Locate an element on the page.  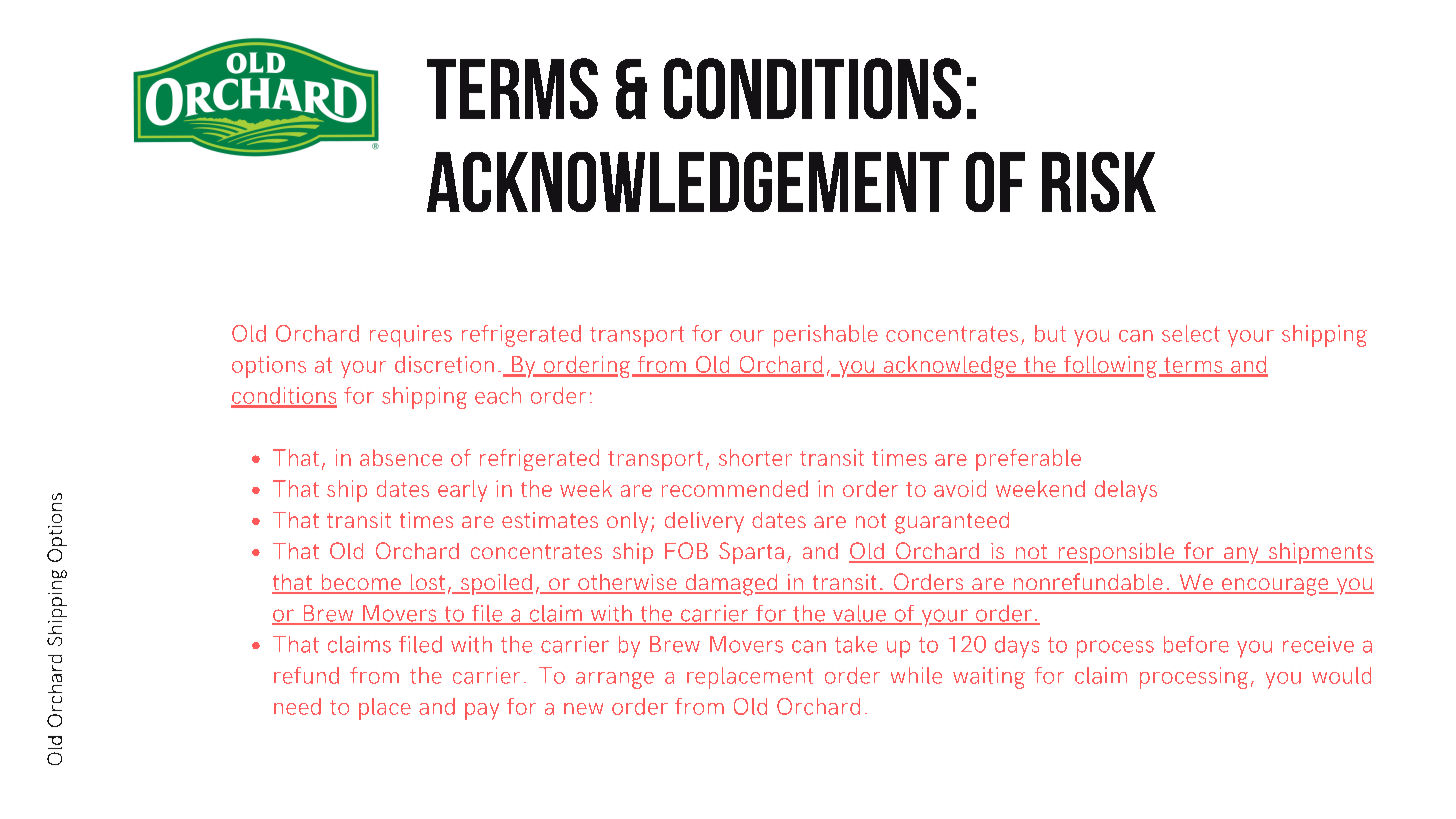
absence is located at coordinates (401, 457).
